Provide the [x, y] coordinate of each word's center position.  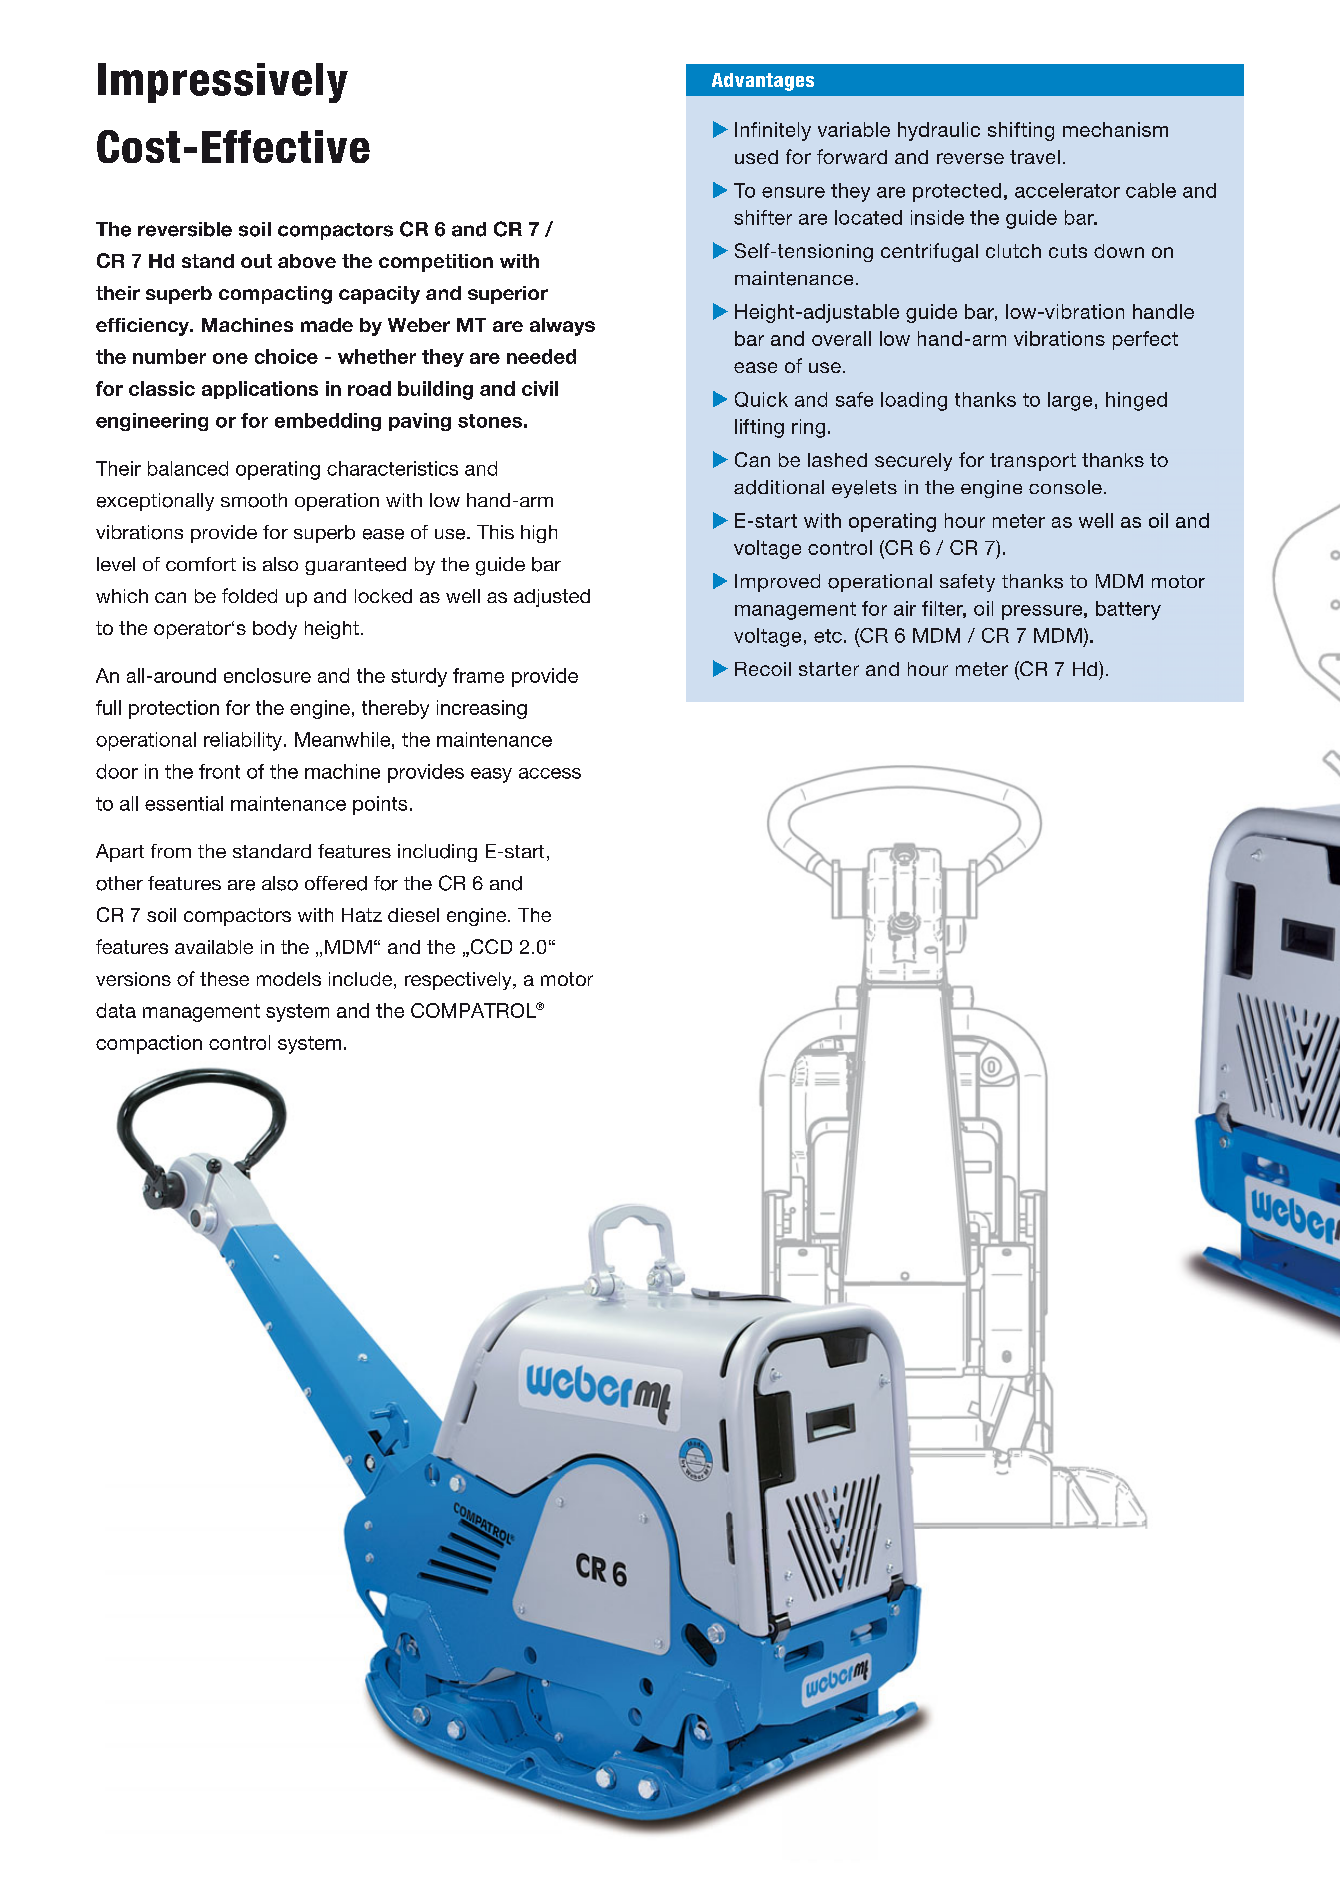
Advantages [763, 82]
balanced [188, 468]
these [224, 979]
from [171, 851]
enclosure [267, 675]
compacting [275, 295]
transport [1033, 462]
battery [1128, 610]
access [550, 773]
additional [779, 487]
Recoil [763, 669]
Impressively [223, 83]
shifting [1021, 131]
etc [828, 636]
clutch [1013, 251]
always [562, 327]
